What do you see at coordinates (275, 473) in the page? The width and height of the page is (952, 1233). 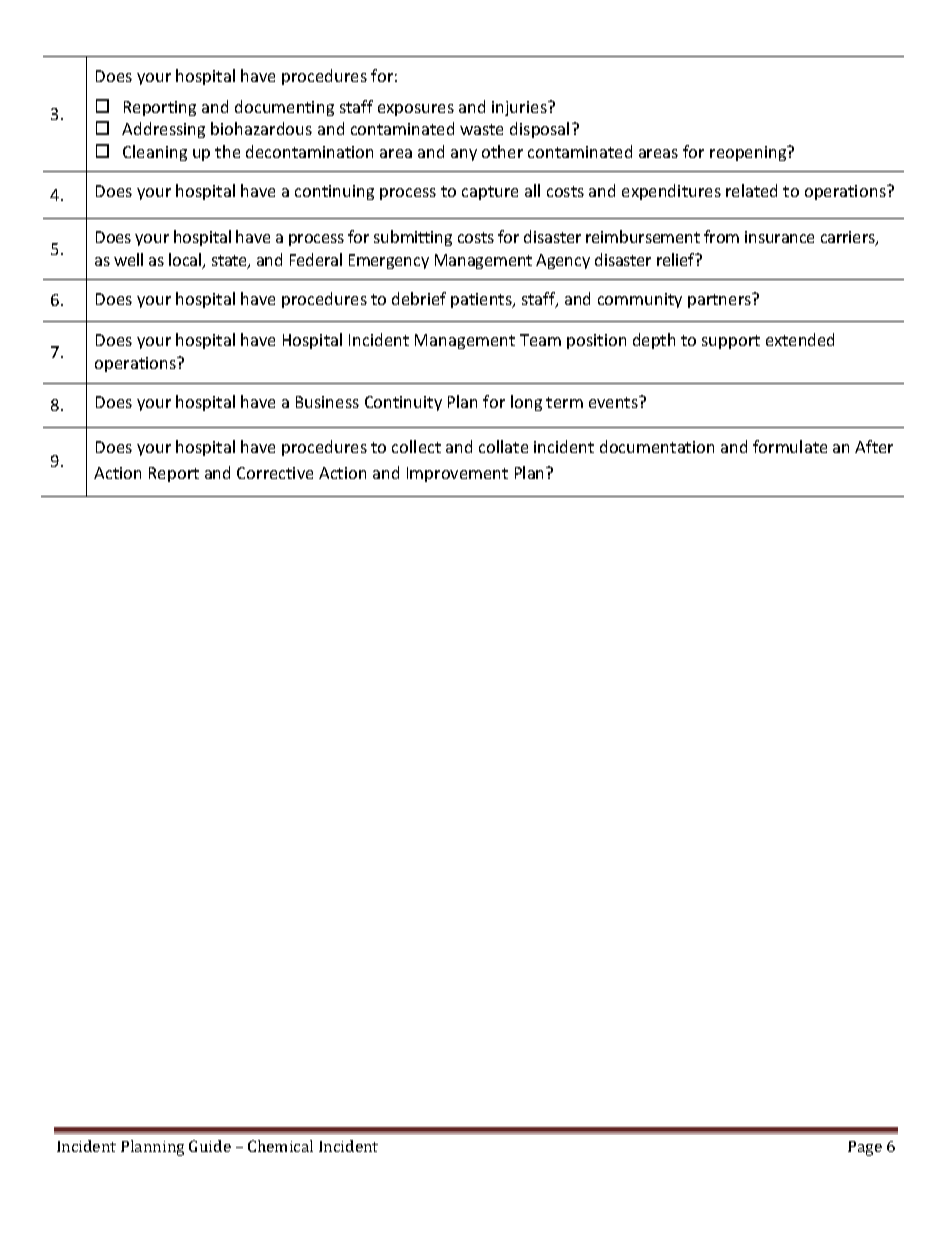 I see `Corrective` at bounding box center [275, 473].
